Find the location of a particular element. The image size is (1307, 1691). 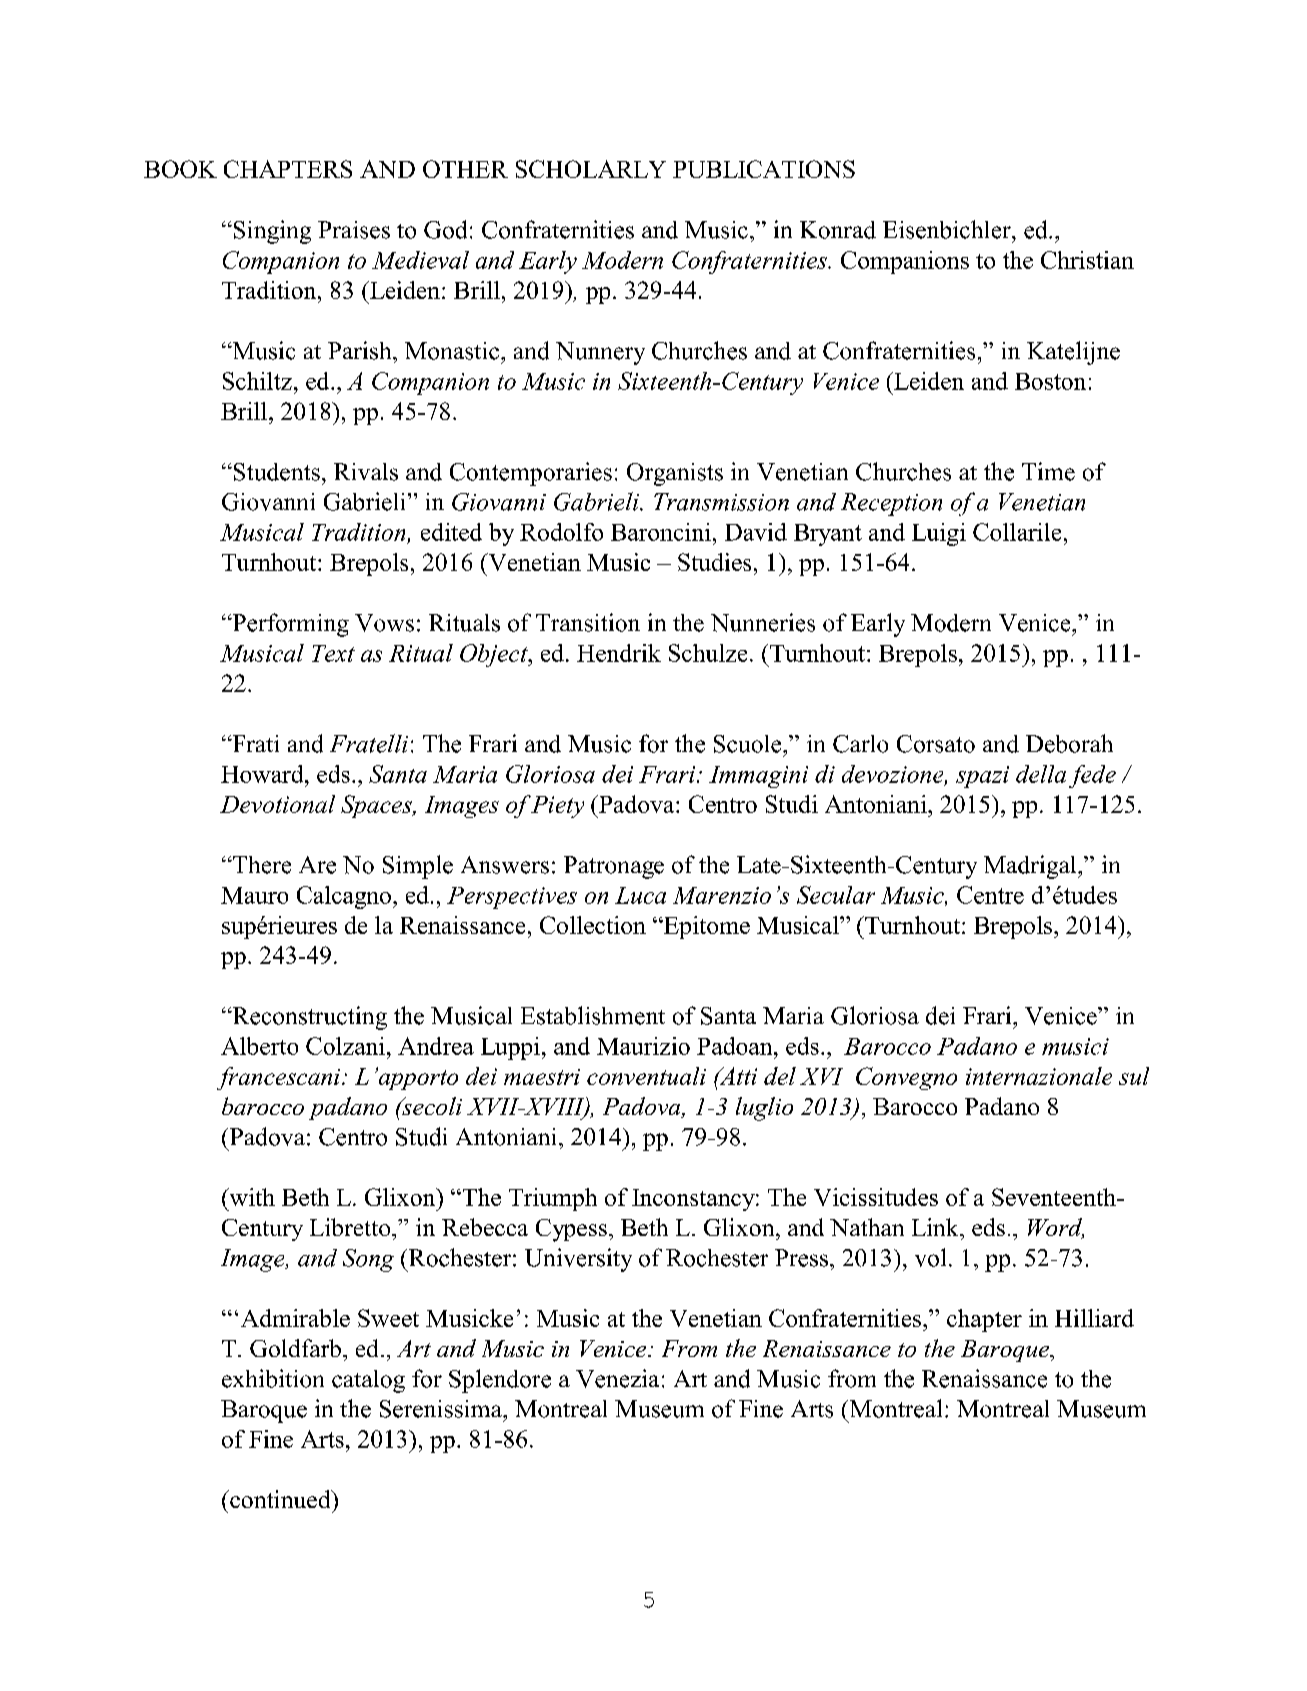

Patronage is located at coordinates (614, 867).
